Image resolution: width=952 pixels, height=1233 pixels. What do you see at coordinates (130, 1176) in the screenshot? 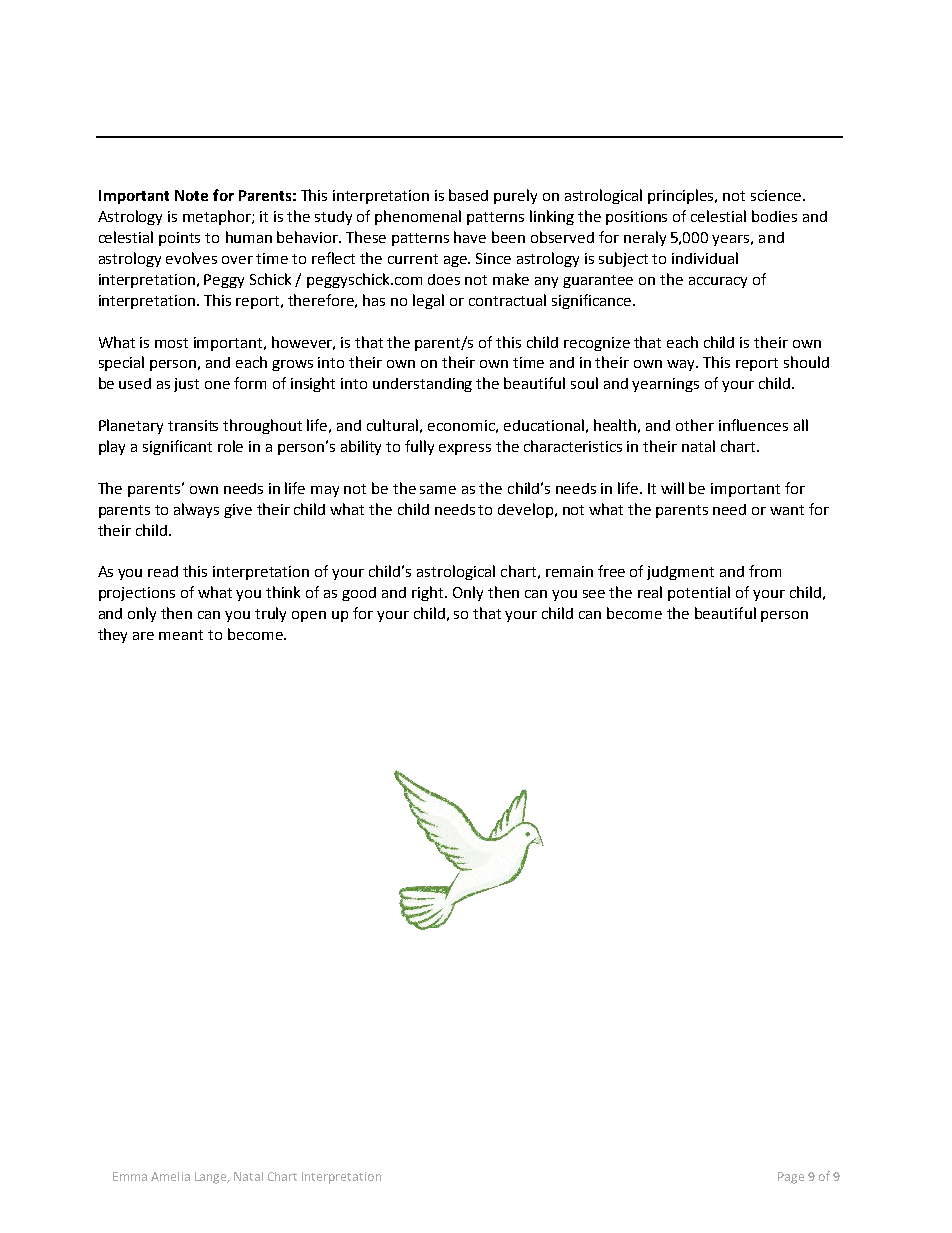
I see `Emma` at bounding box center [130, 1176].
